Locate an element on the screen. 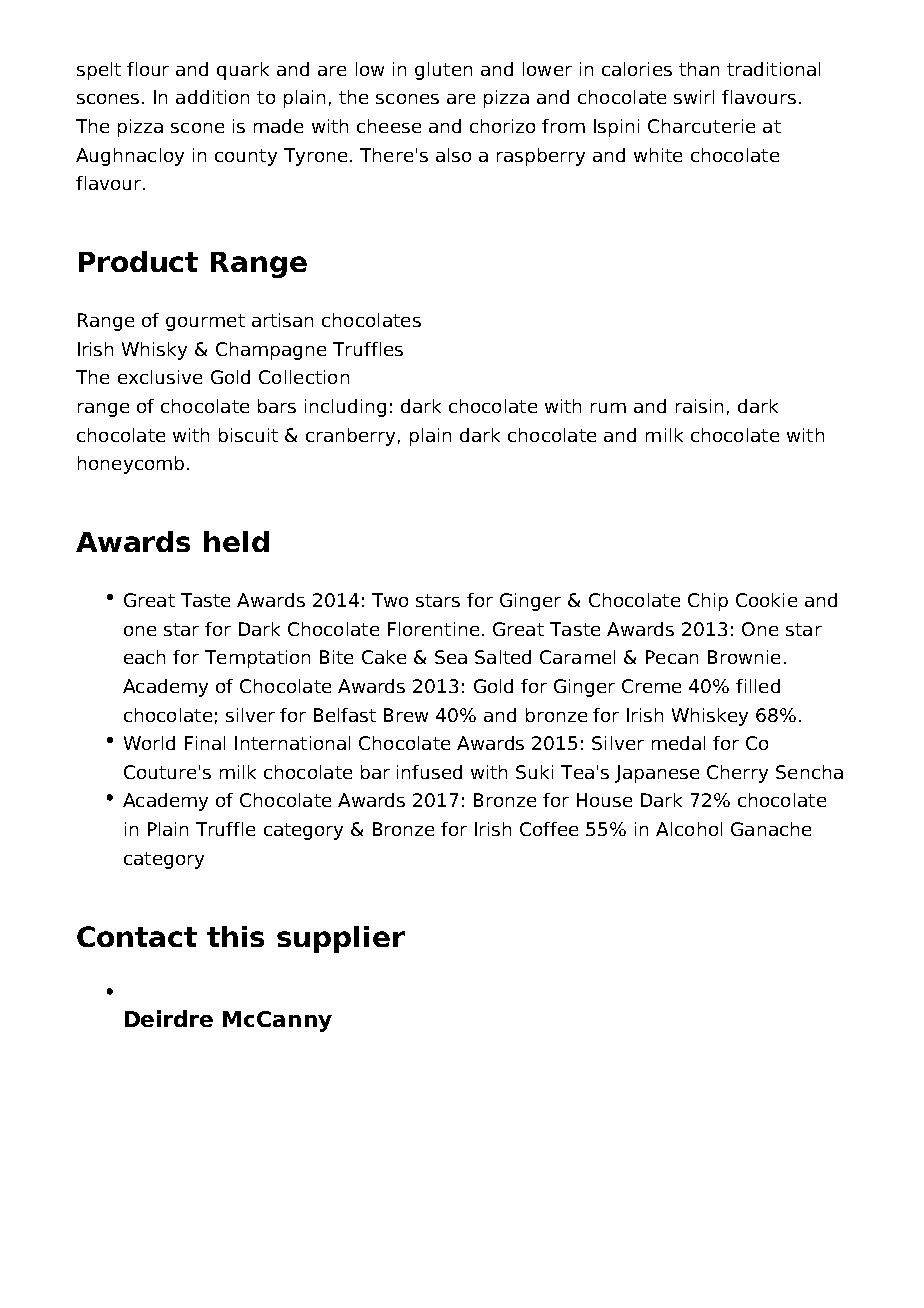  rum is located at coordinates (608, 408).
